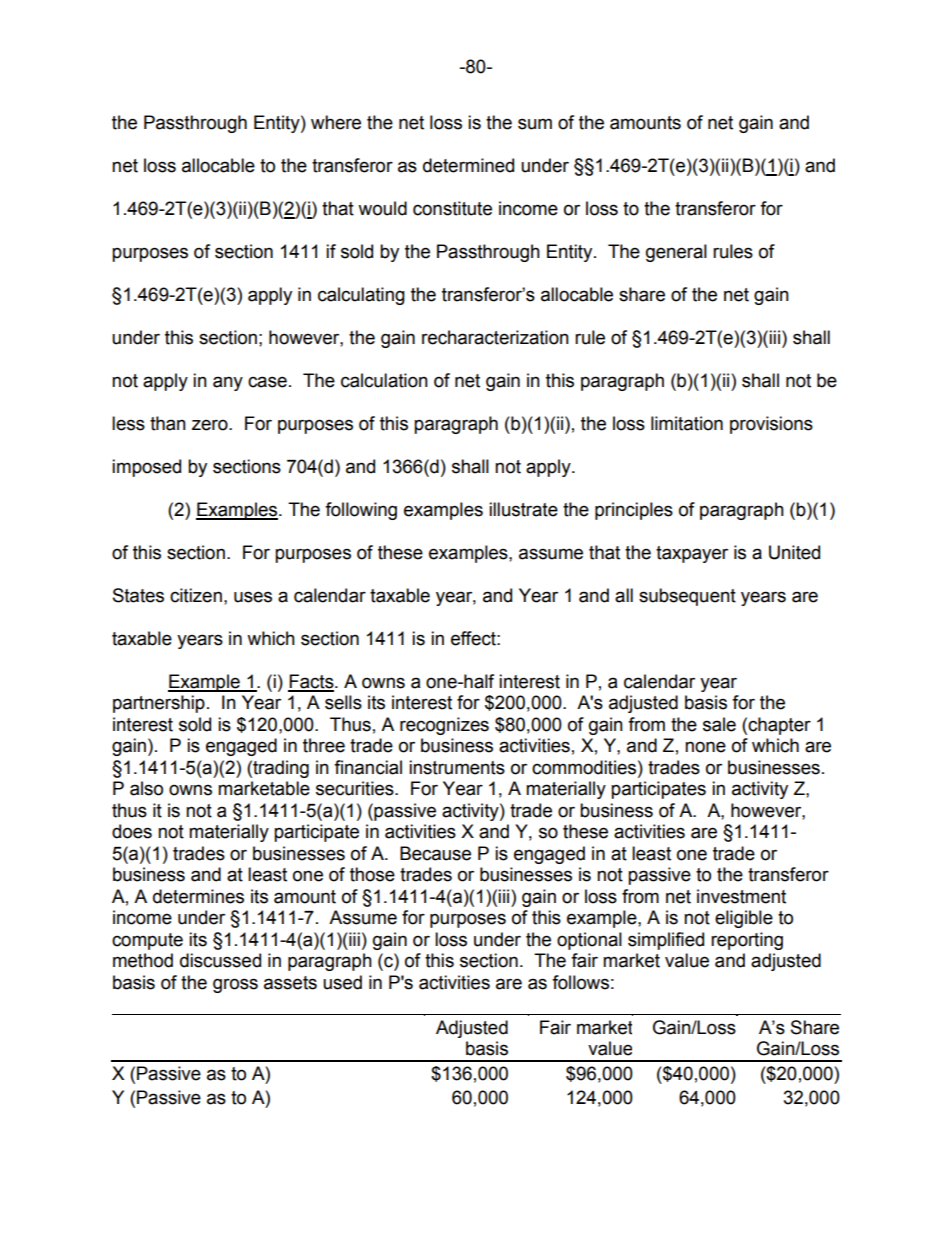 The height and width of the screenshot is (1233, 952). Describe the element at coordinates (211, 425) in the screenshot. I see `zero` at that location.
